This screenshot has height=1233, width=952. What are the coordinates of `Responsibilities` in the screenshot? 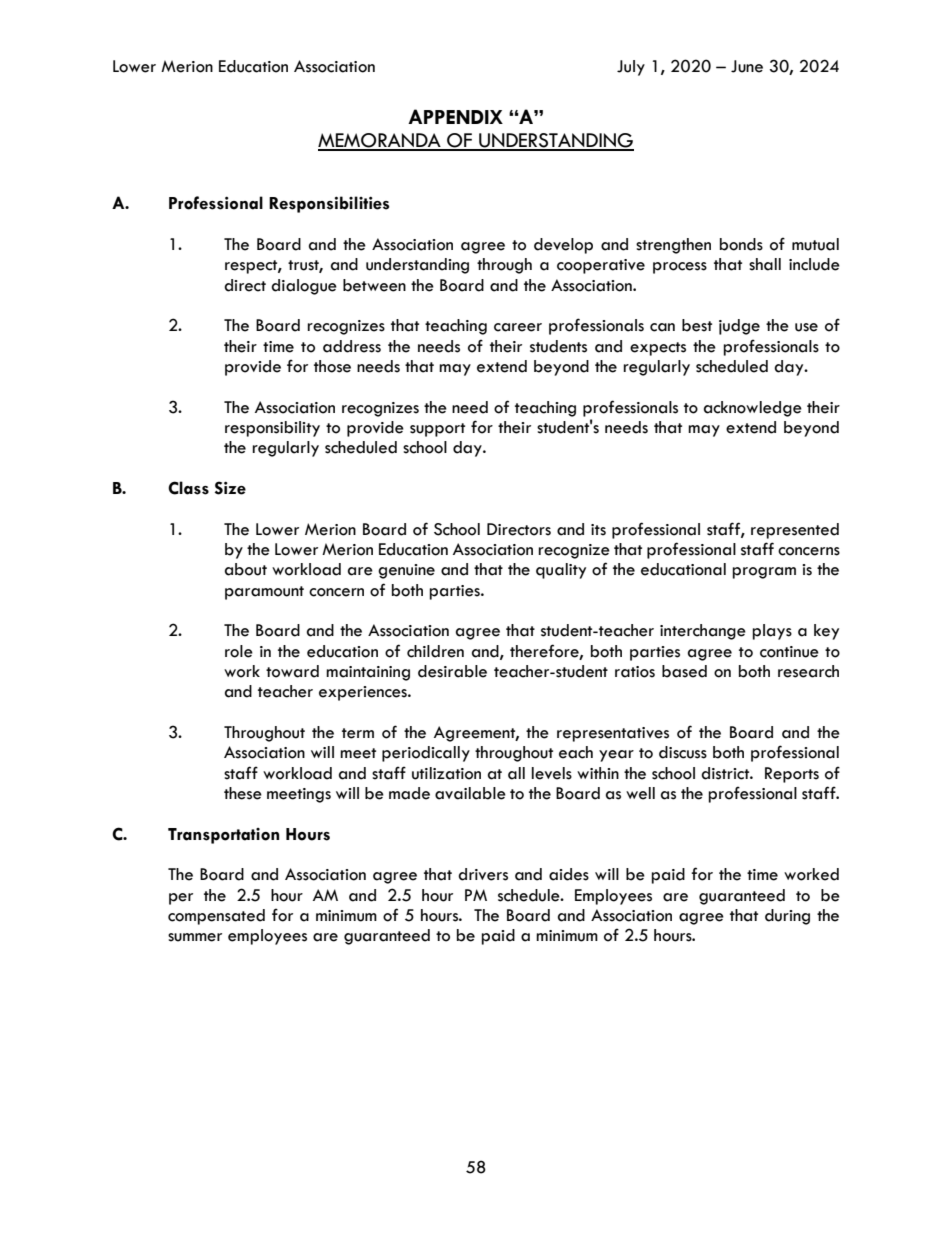 It's located at (329, 204).
